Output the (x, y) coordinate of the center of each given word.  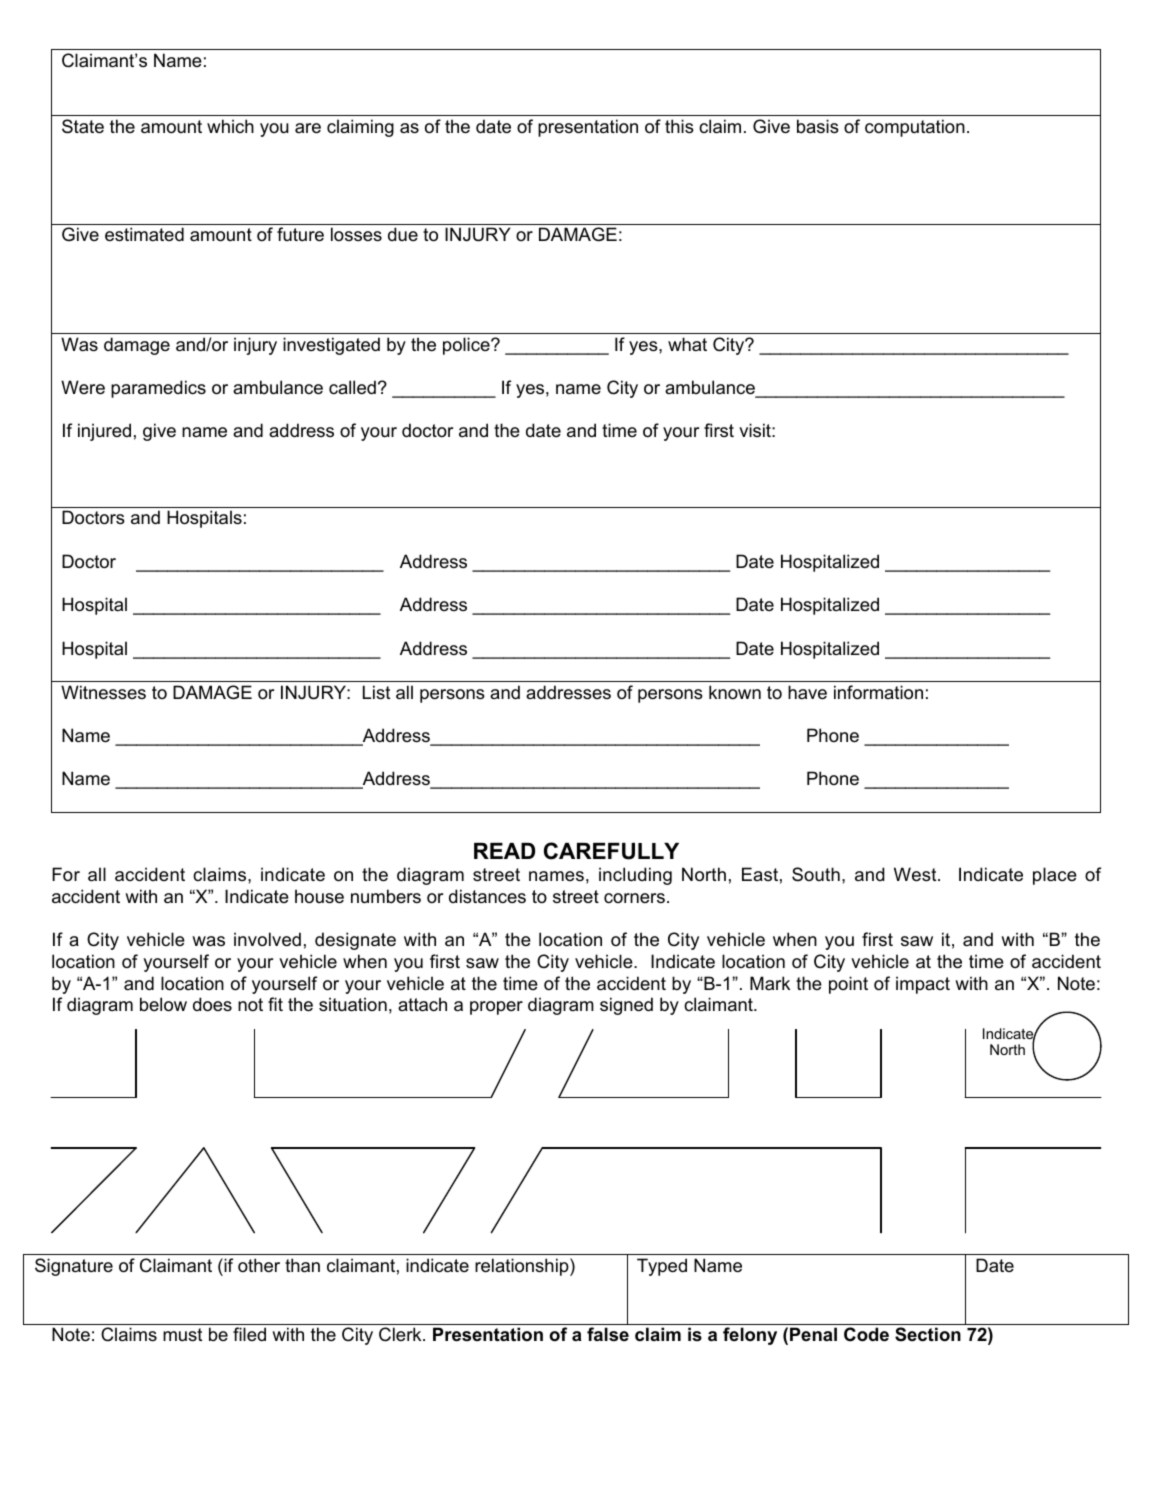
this (679, 126)
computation (915, 128)
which (230, 126)
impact (923, 985)
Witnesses (103, 692)
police (467, 346)
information (878, 692)
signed (626, 1006)
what (687, 344)
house (319, 896)
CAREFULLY (611, 851)
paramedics (158, 389)
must (182, 1334)
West (916, 874)
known (735, 692)
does (212, 1004)
